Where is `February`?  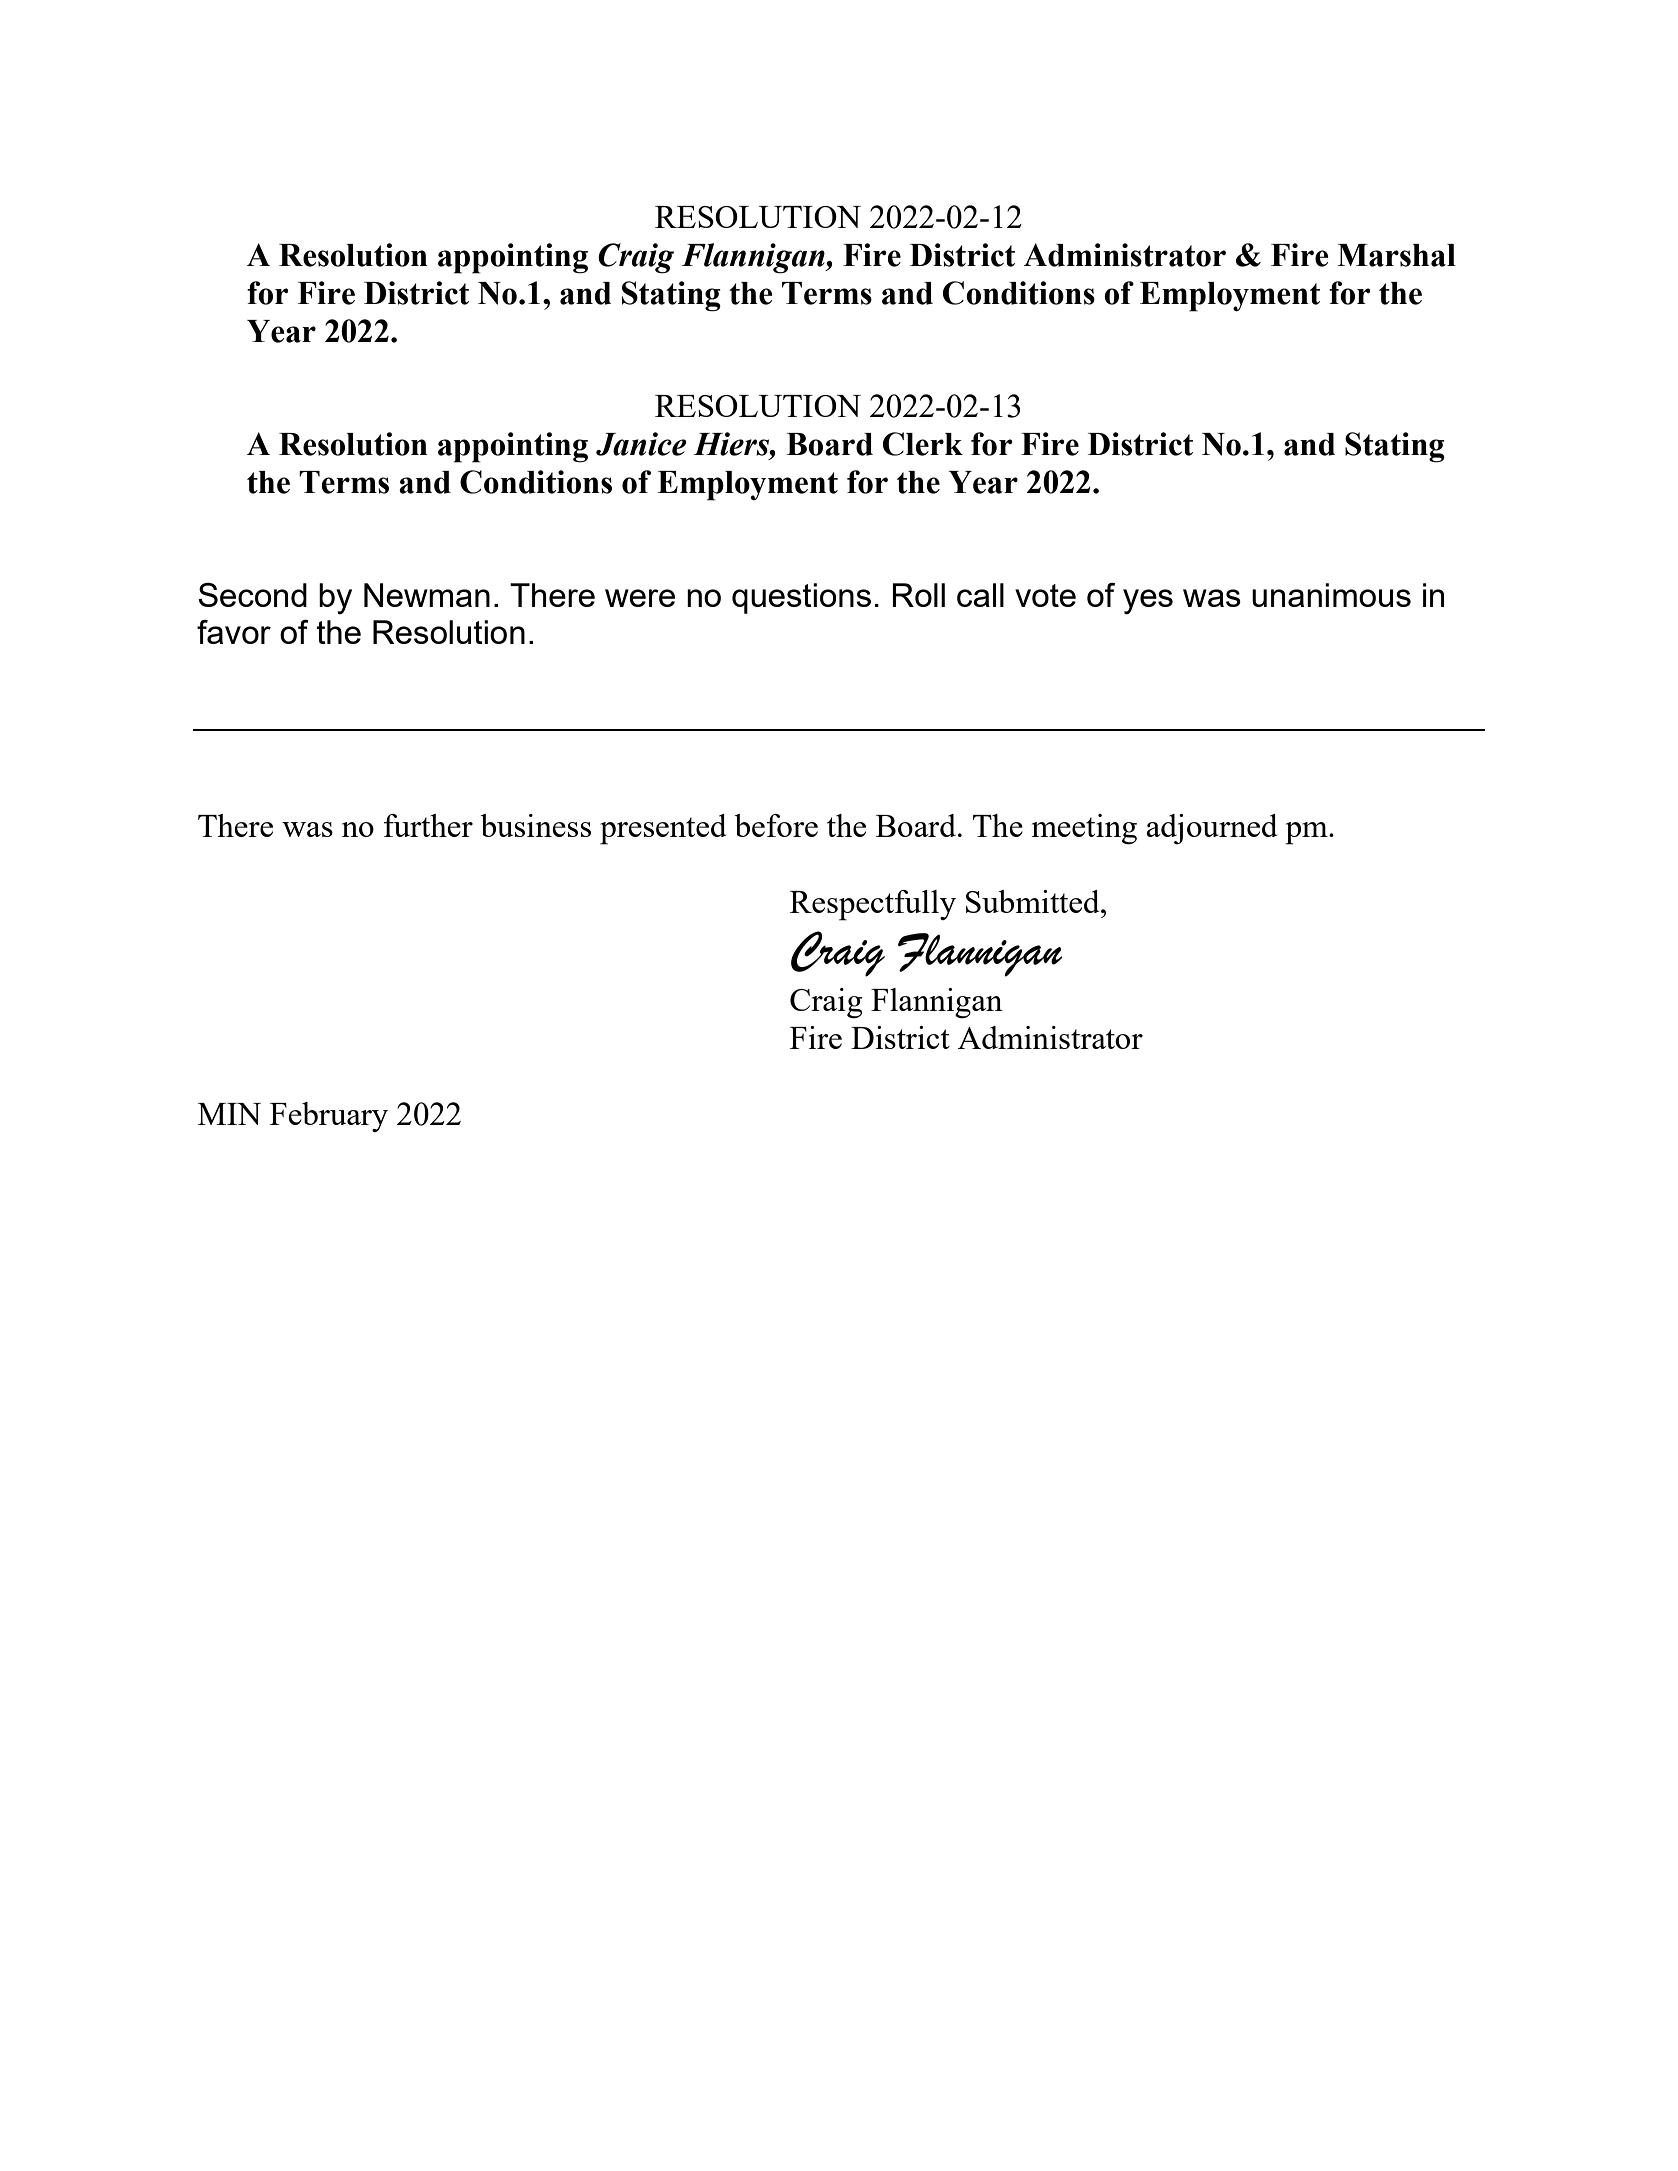 February is located at coordinates (329, 1117).
